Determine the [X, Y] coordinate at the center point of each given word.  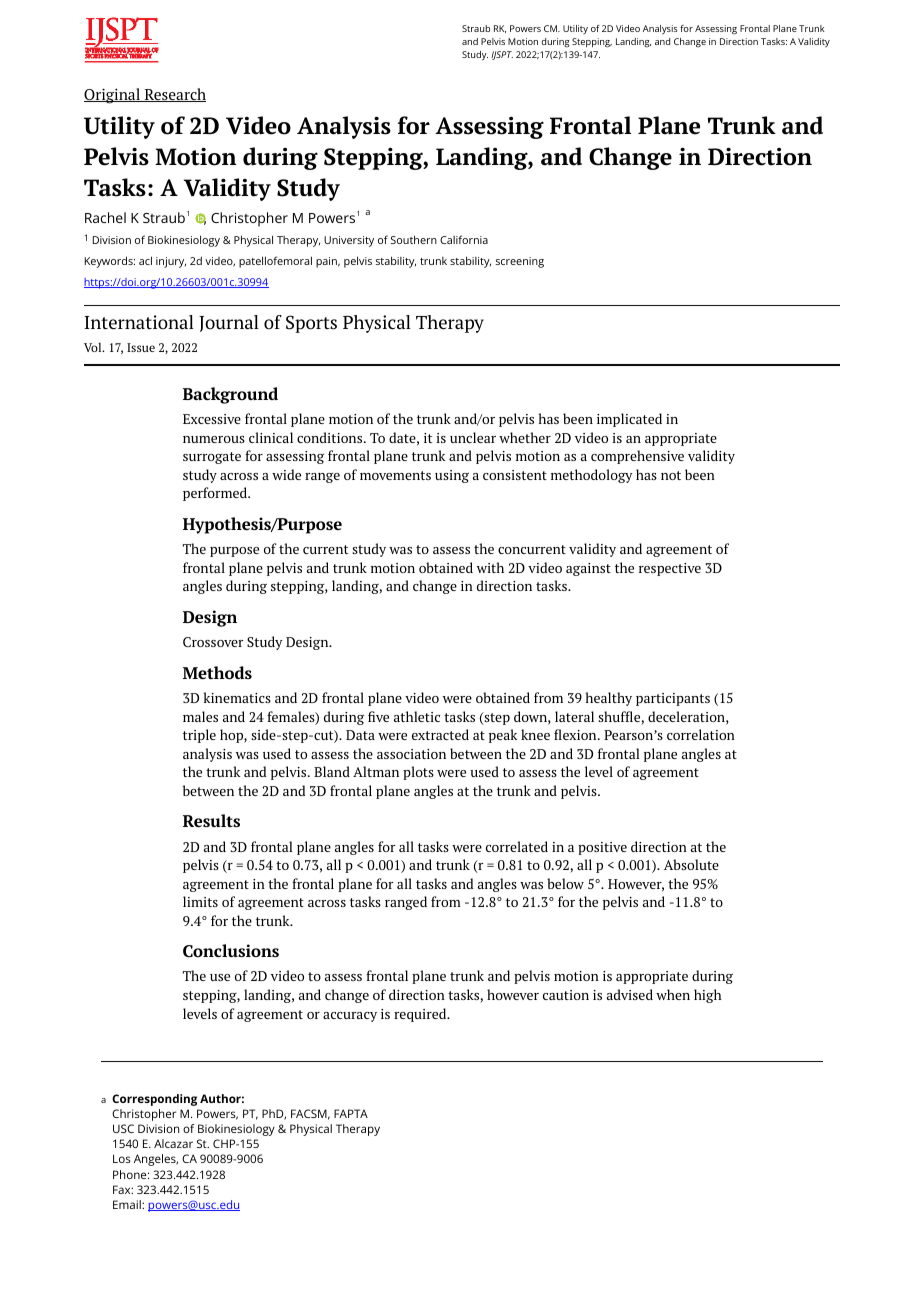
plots [418, 773]
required [421, 1015]
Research [174, 95]
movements [395, 475]
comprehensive [637, 457]
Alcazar [173, 1143]
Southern [414, 239]
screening [520, 262]
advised [630, 994]
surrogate [212, 458]
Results [211, 820]
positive [602, 848]
